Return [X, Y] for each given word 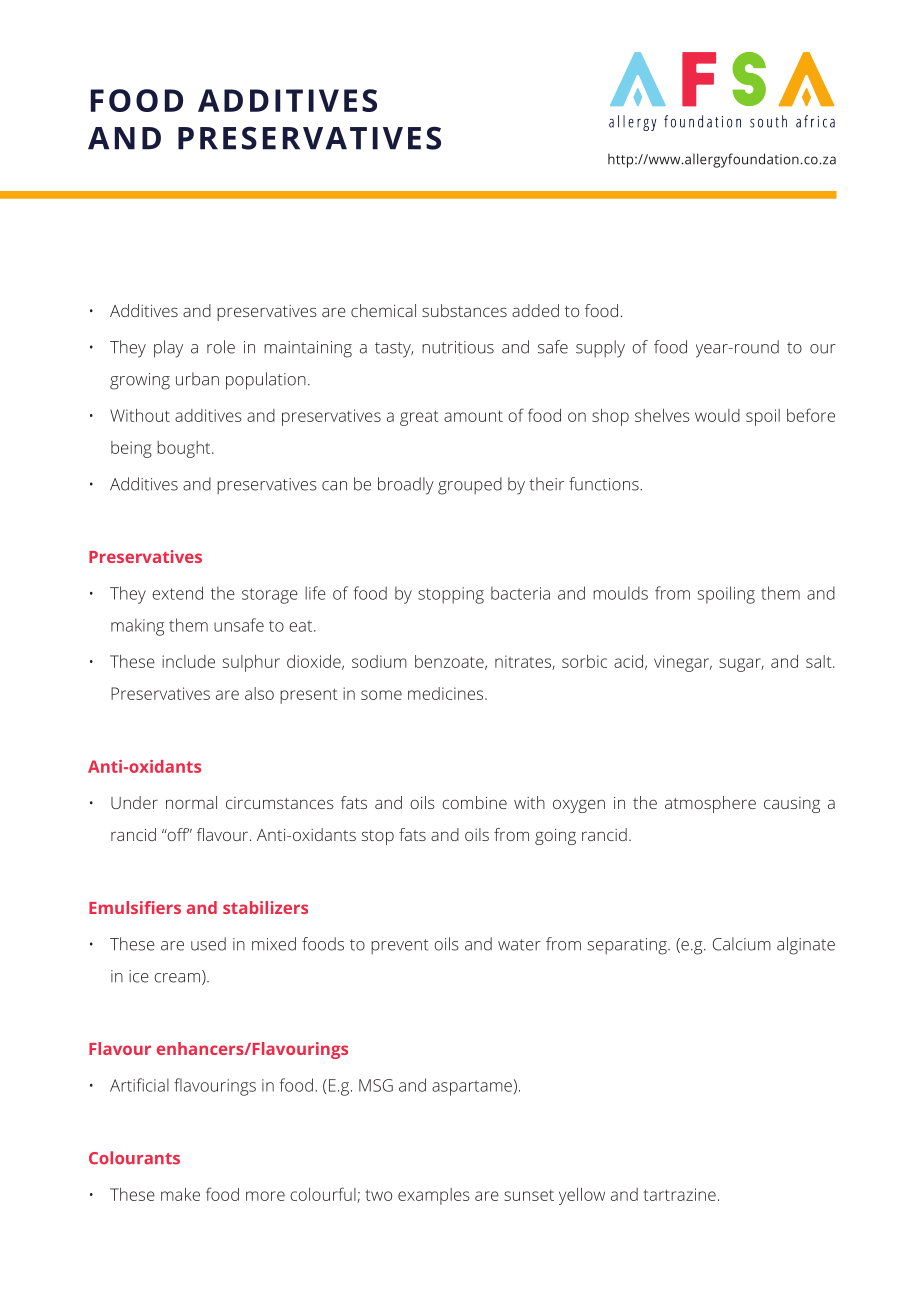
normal [191, 802]
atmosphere [710, 804]
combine [474, 802]
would [717, 415]
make [180, 1194]
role [221, 347]
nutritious [458, 347]
